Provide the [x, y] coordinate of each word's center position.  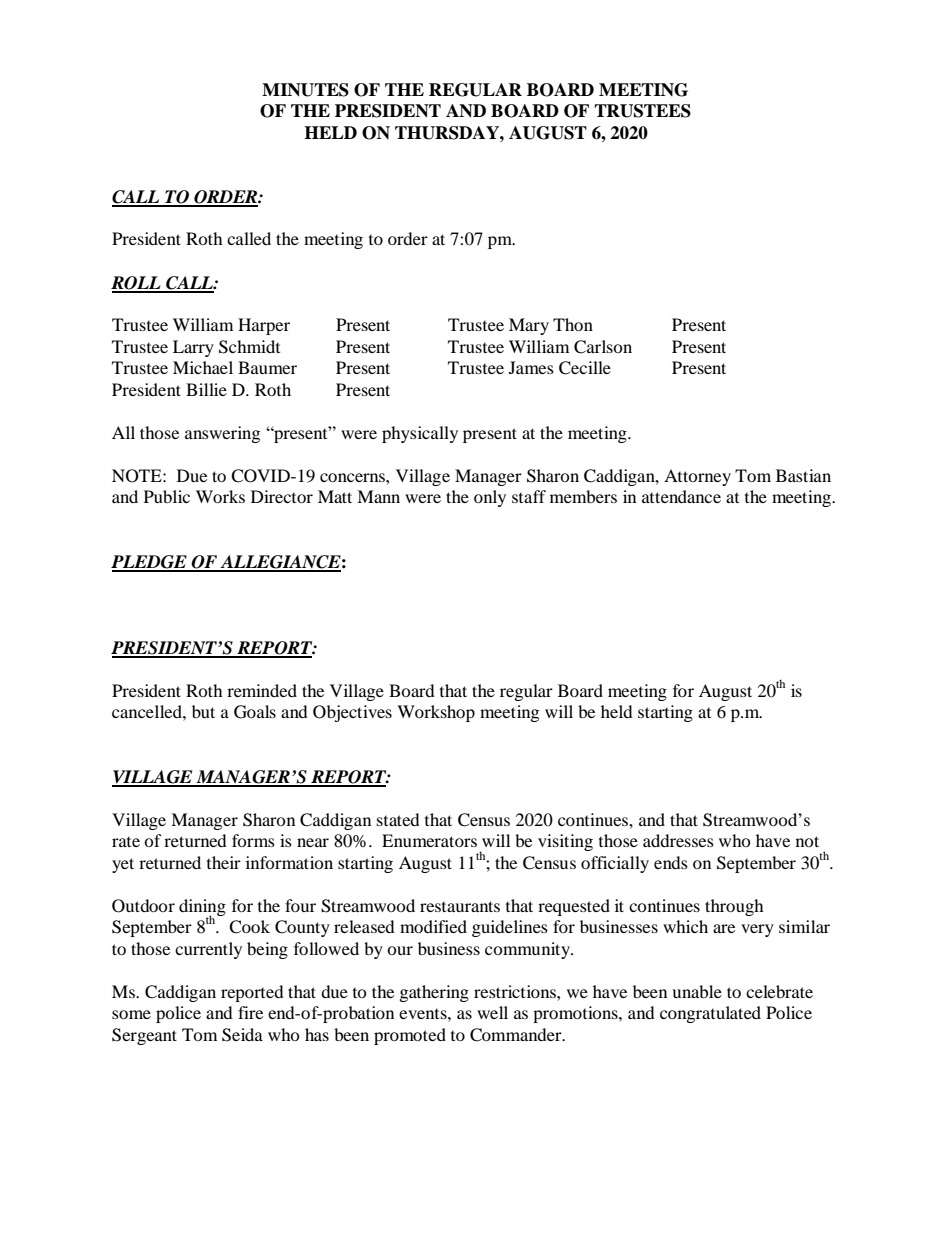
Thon [573, 324]
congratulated [710, 1014]
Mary [529, 326]
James [531, 367]
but [203, 711]
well [492, 1012]
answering [222, 434]
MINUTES [305, 90]
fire [250, 1012]
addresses [678, 840]
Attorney [697, 477]
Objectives [352, 713]
